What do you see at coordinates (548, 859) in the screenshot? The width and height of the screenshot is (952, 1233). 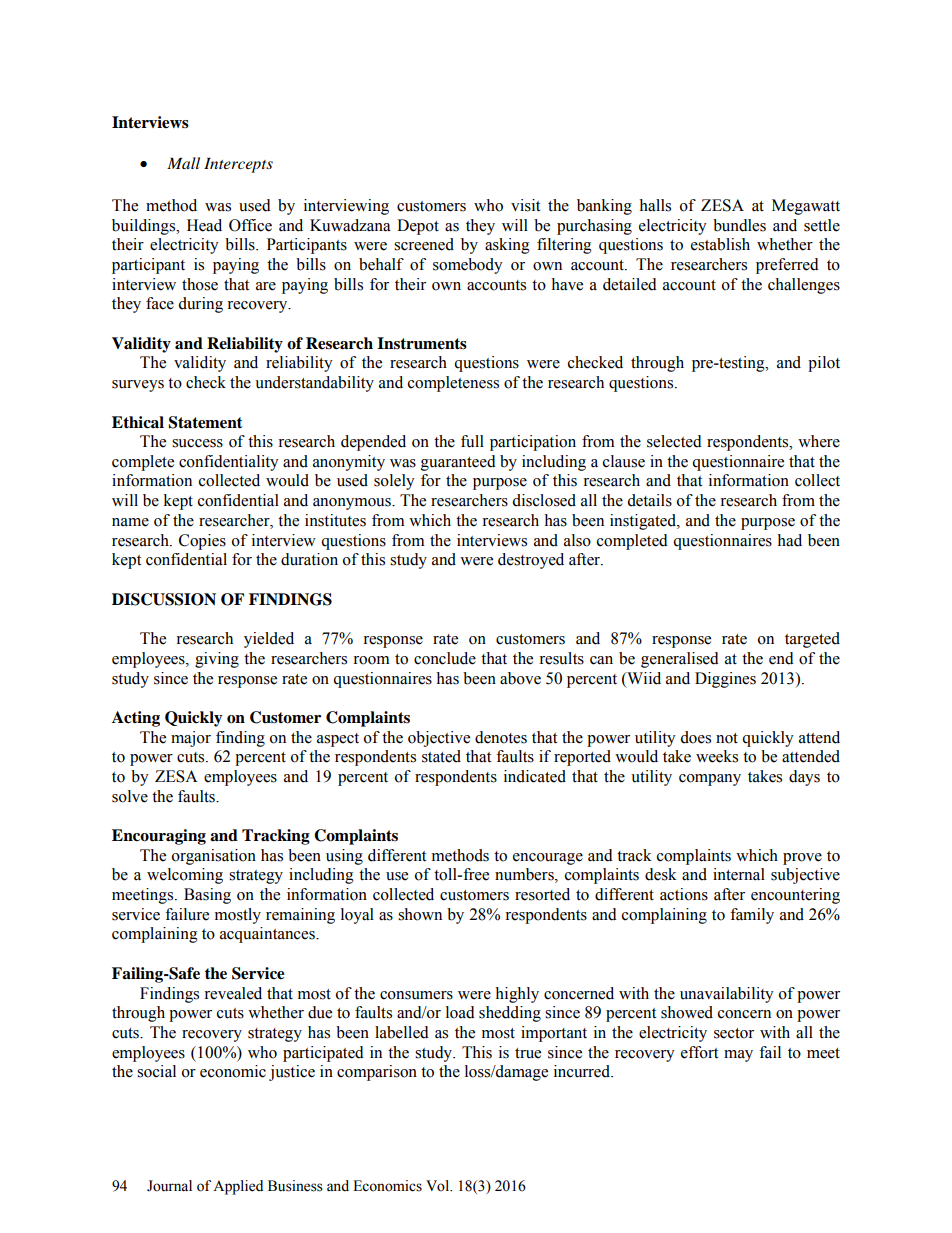 I see `encourage` at bounding box center [548, 859].
